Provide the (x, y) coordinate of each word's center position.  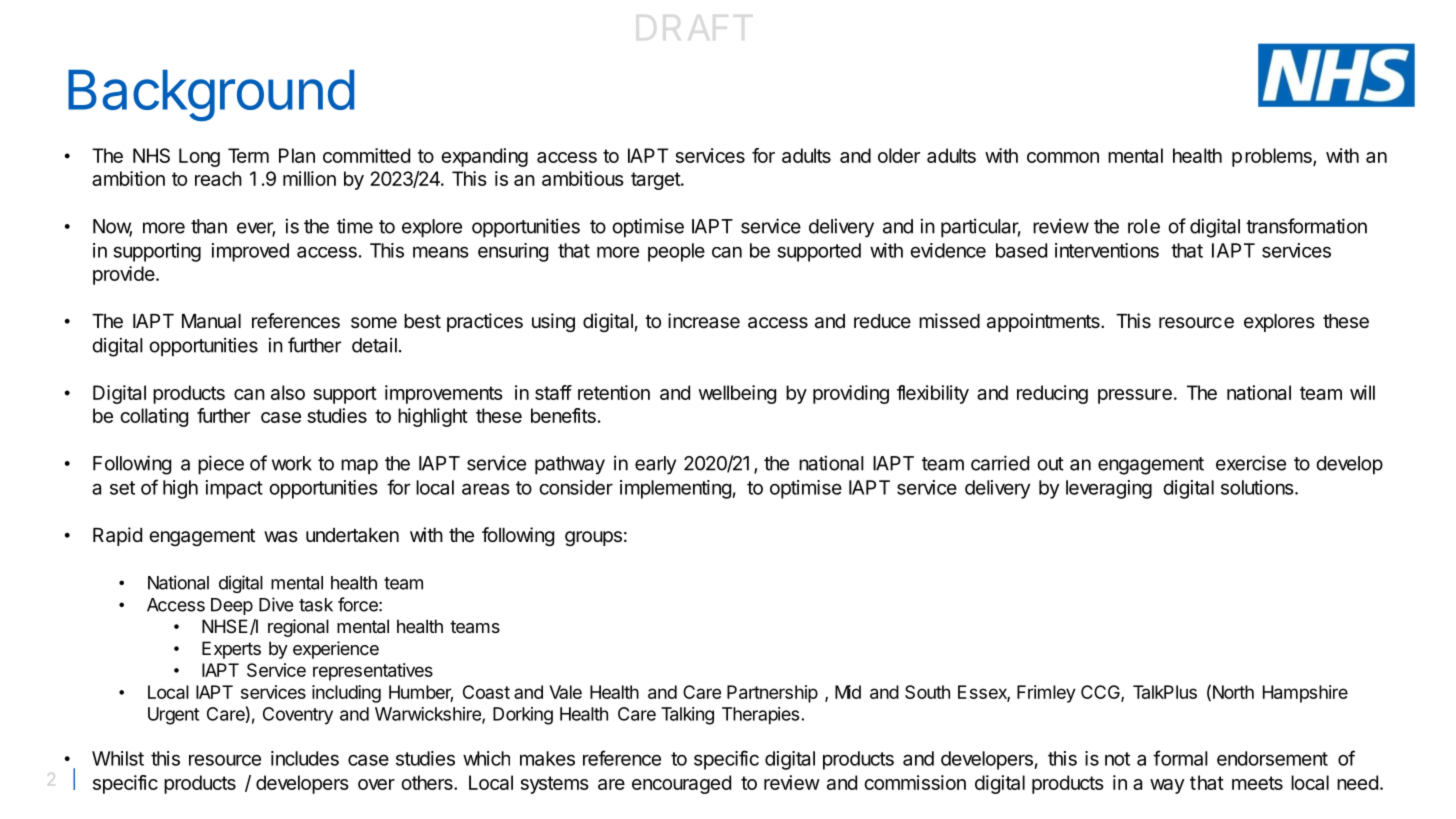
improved (250, 252)
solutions (1258, 487)
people (676, 252)
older (899, 155)
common (1063, 157)
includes (305, 758)
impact (234, 489)
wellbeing (737, 394)
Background (211, 95)
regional (298, 628)
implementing (676, 489)
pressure (1135, 396)
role (1144, 226)
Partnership (772, 694)
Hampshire (1305, 694)
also (288, 392)
